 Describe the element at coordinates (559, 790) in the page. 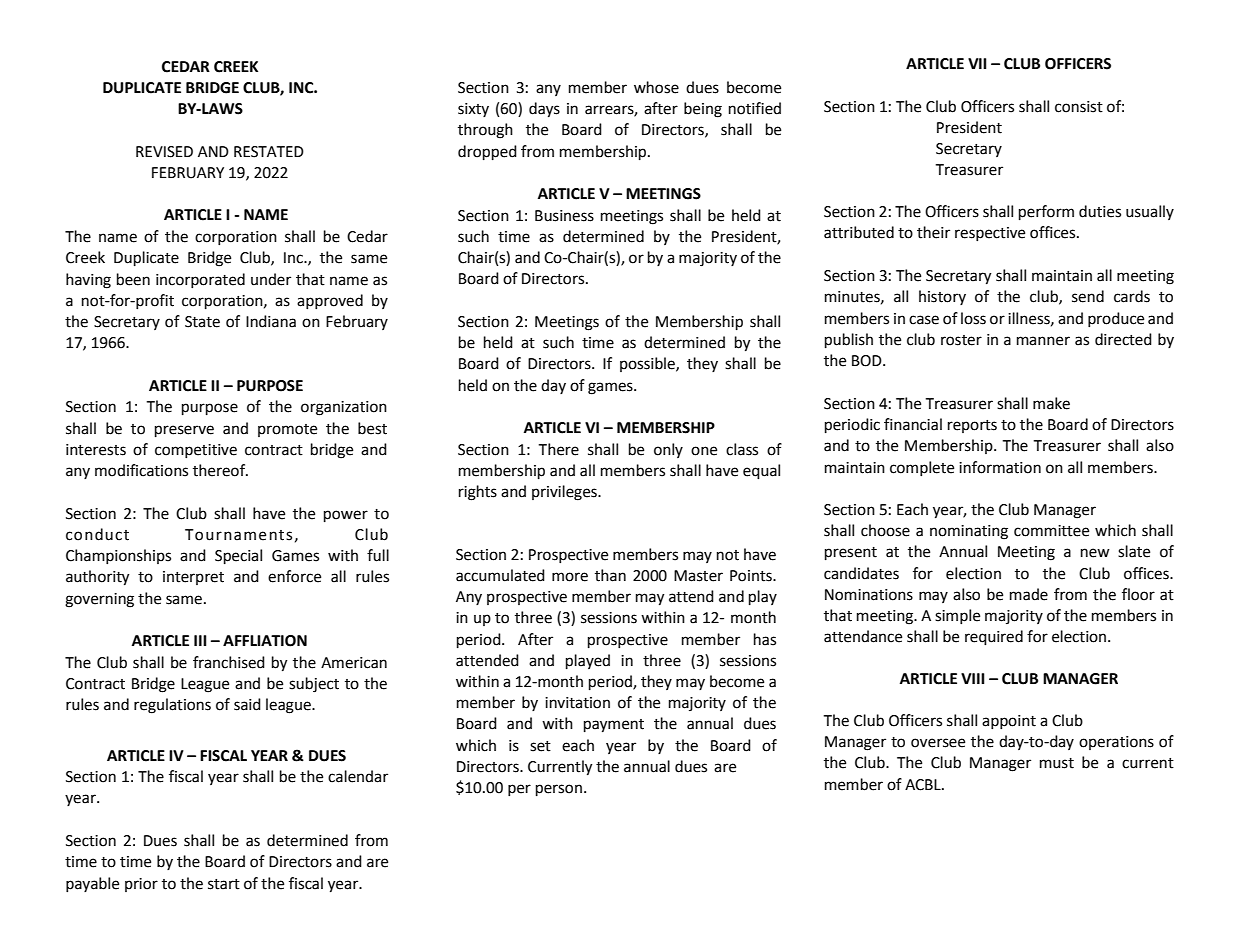

I see `person` at that location.
